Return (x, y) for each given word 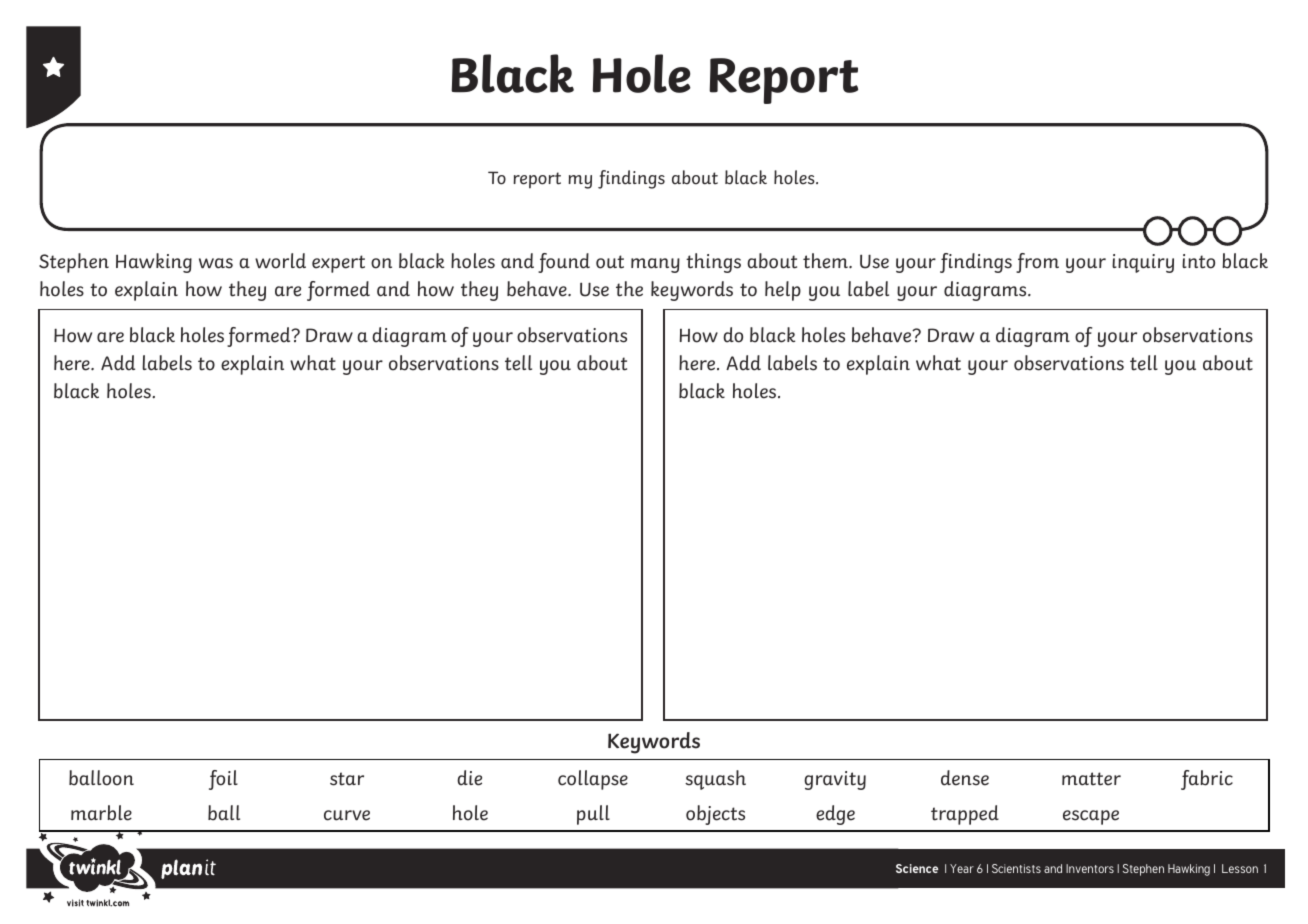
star (347, 779)
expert (338, 264)
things (713, 263)
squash (715, 780)
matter (1091, 779)
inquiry (1143, 263)
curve (347, 815)
